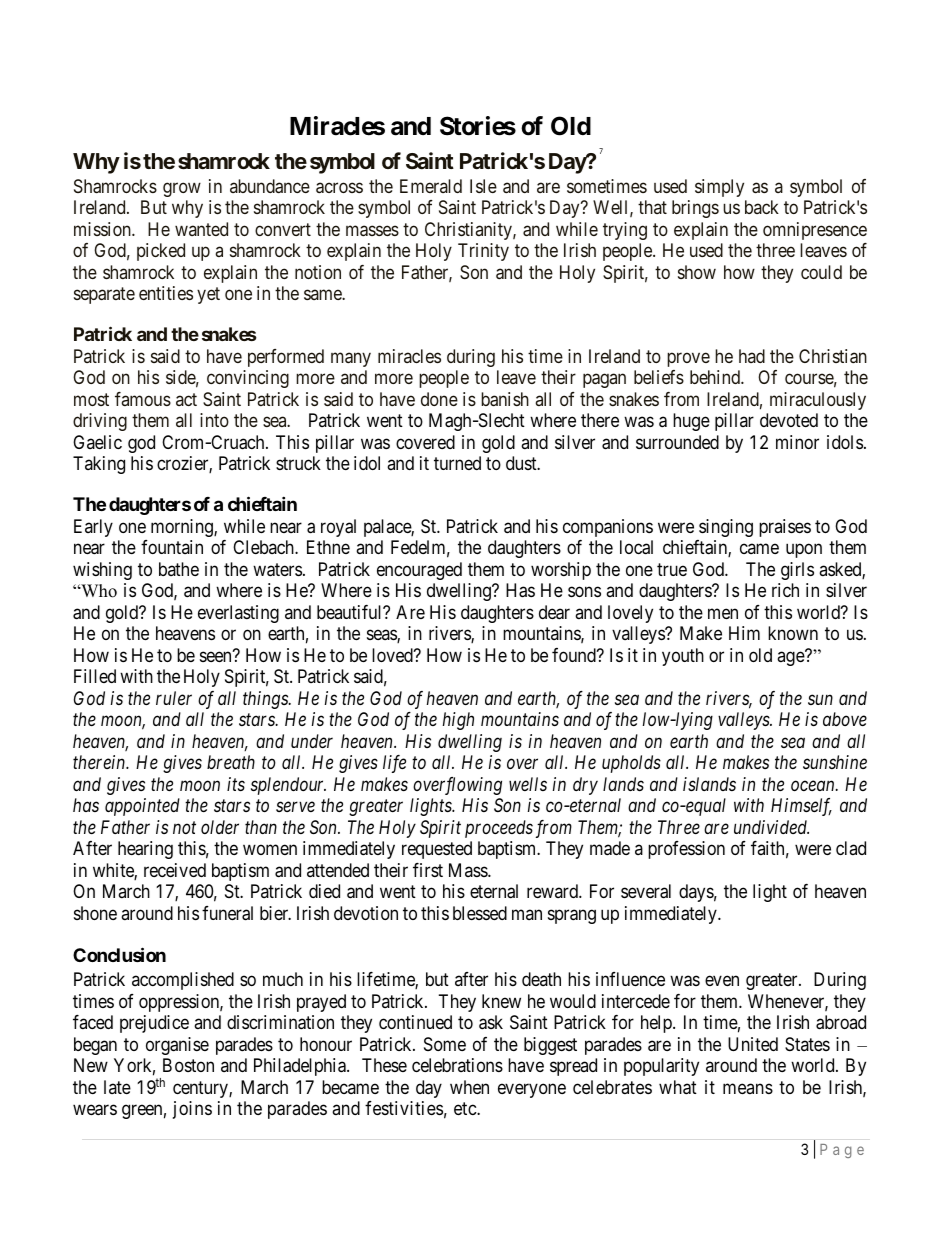  What do you see at coordinates (483, 186) in the page?
I see `Isle` at bounding box center [483, 186].
